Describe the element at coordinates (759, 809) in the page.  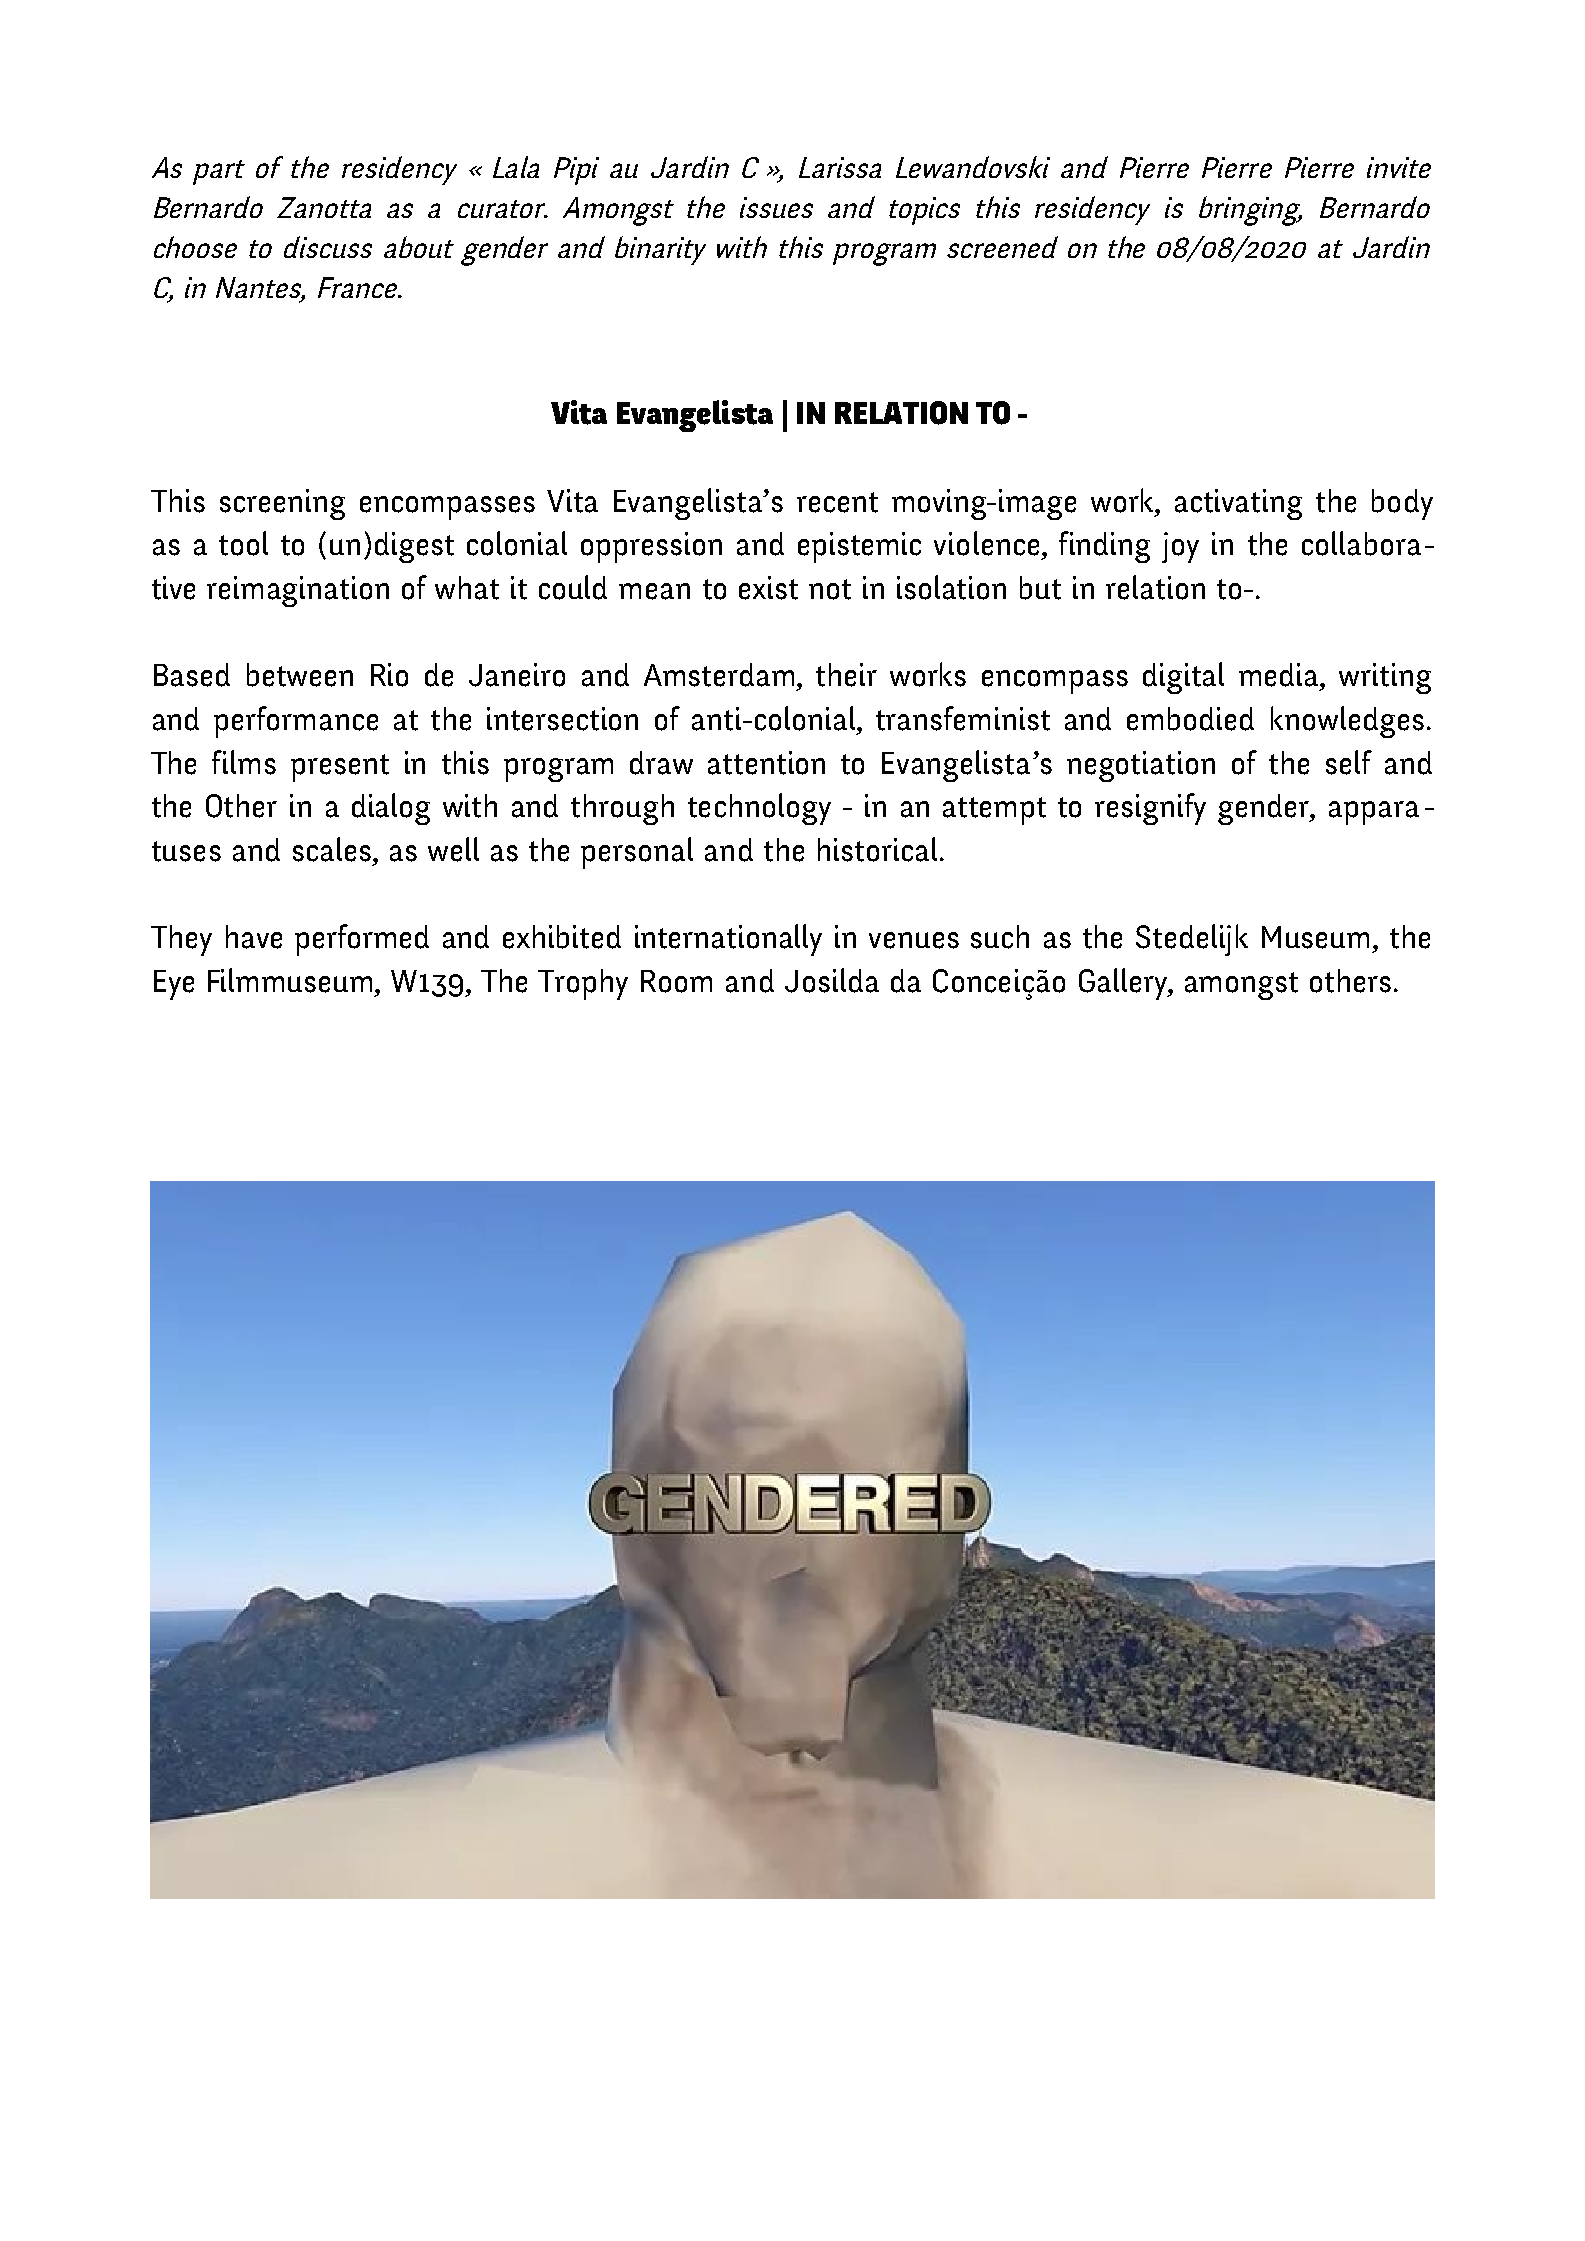
I see `technology` at that location.
